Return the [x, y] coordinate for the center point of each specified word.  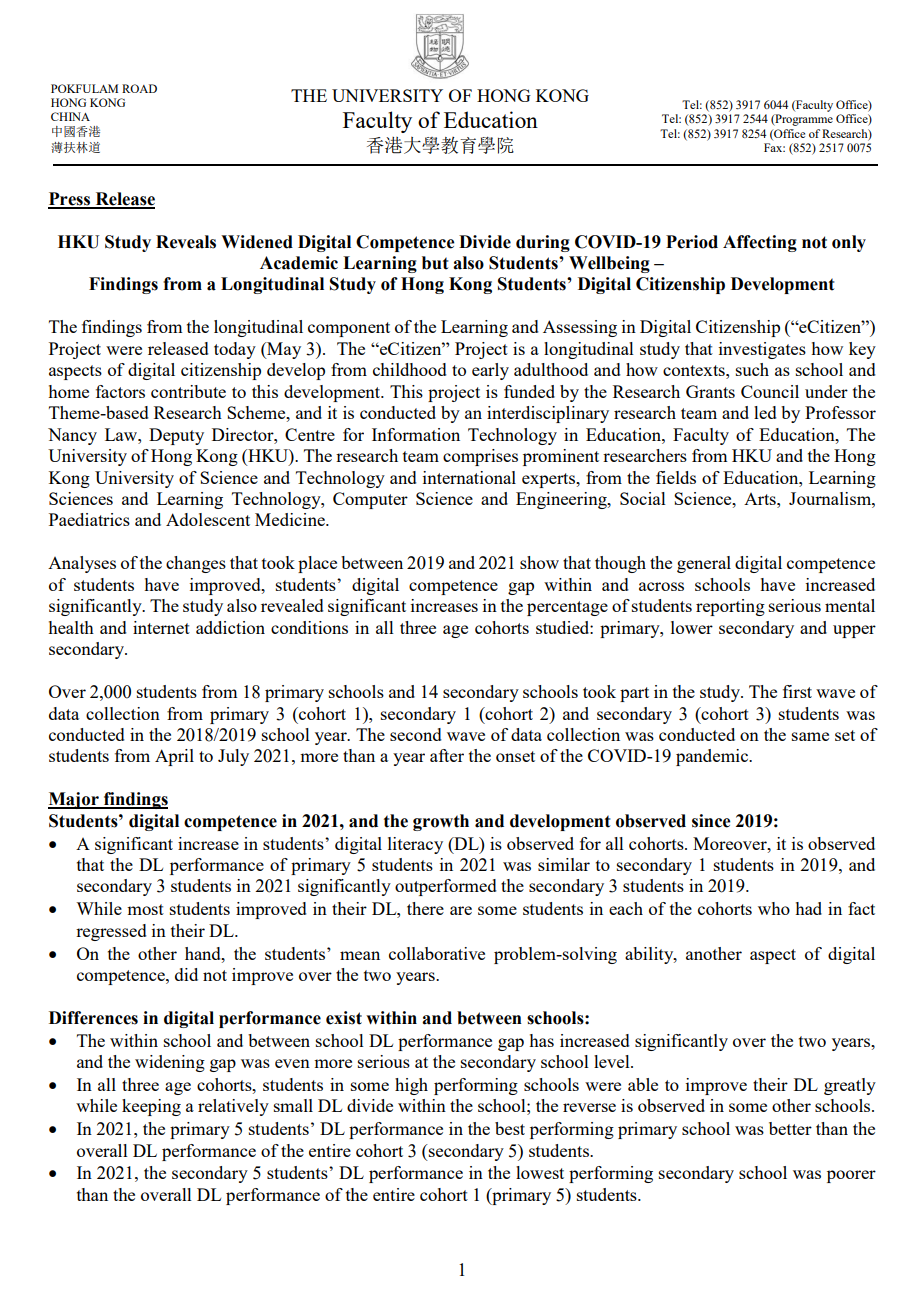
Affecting [760, 243]
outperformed [446, 887]
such [752, 369]
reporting [730, 607]
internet [161, 627]
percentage [567, 608]
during [543, 243]
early [490, 371]
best [510, 1128]
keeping [151, 1107]
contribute [188, 391]
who [774, 908]
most [145, 909]
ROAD [139, 88]
